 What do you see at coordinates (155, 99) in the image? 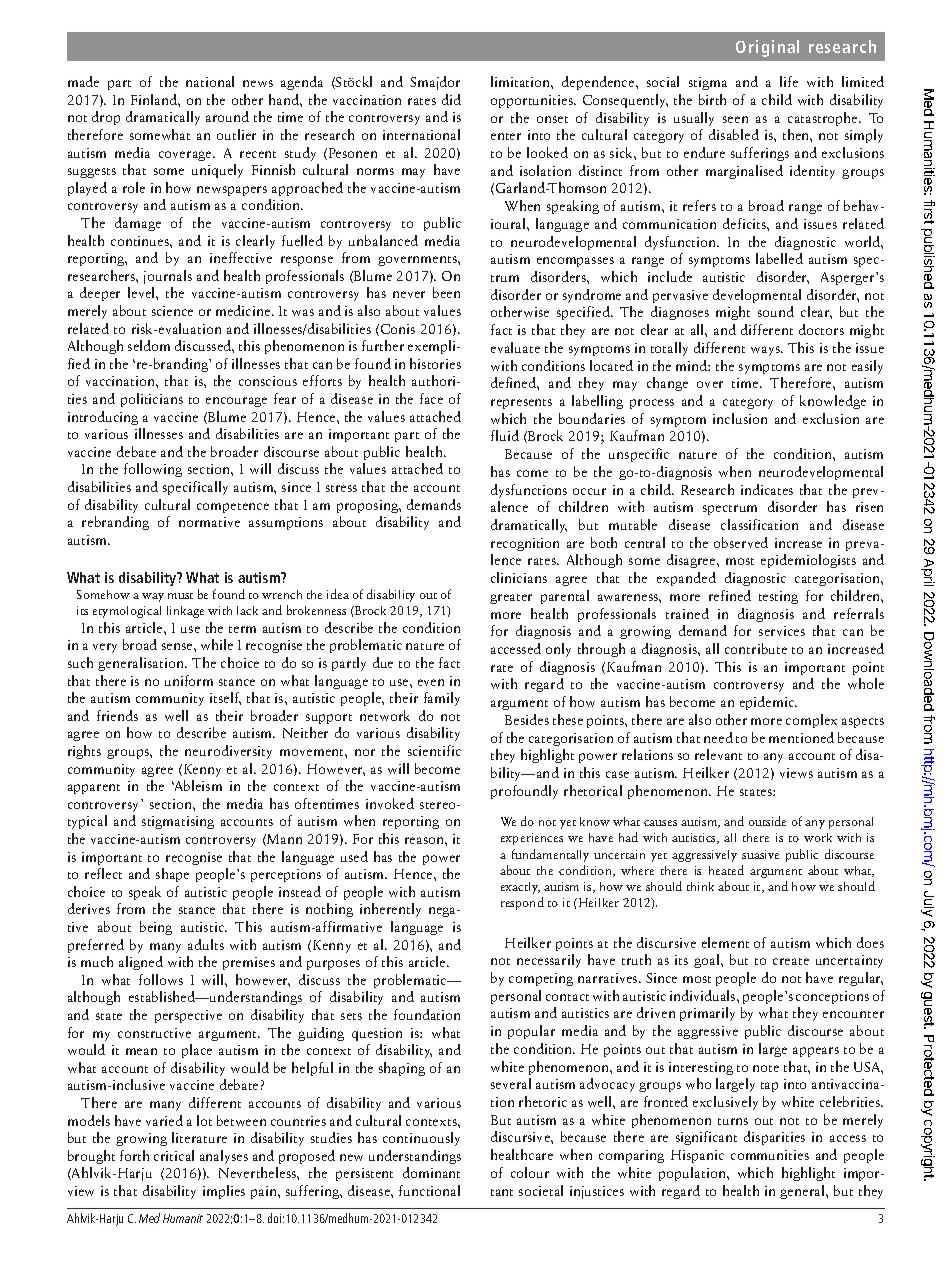
I see `Finland` at bounding box center [155, 99].
